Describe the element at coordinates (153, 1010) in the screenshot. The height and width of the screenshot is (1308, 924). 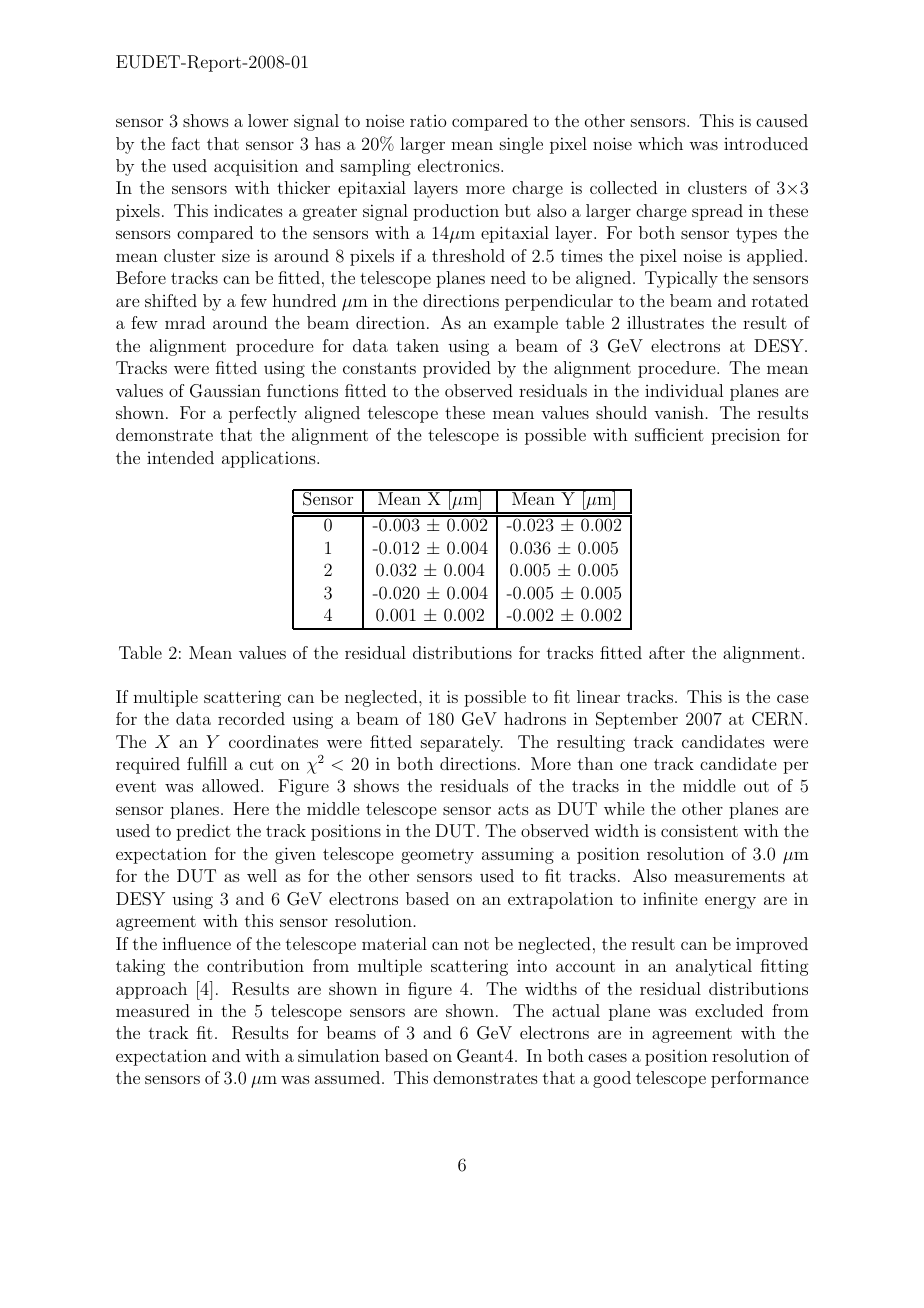
I see `measured` at that location.
